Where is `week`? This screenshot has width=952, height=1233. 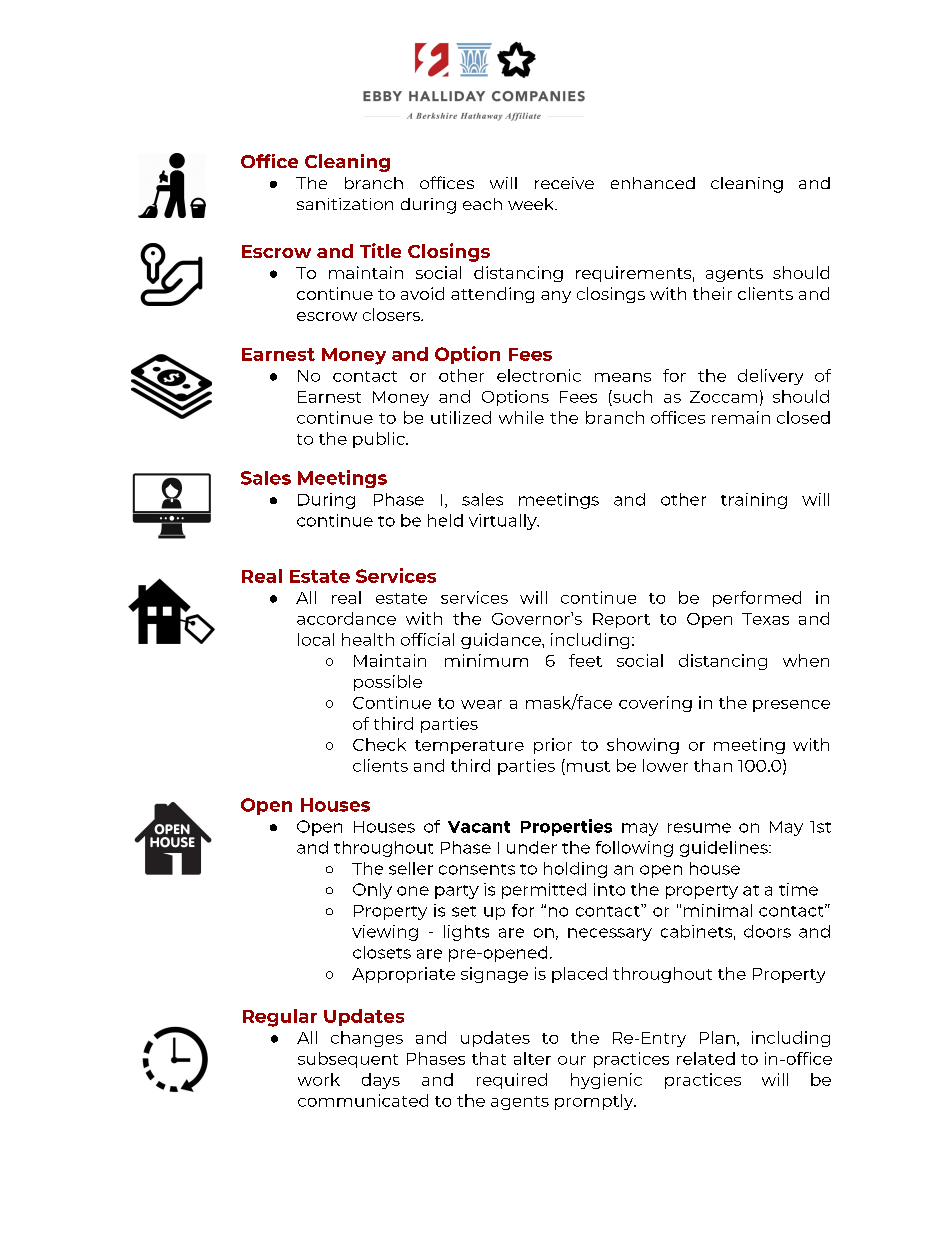 week is located at coordinates (532, 204).
